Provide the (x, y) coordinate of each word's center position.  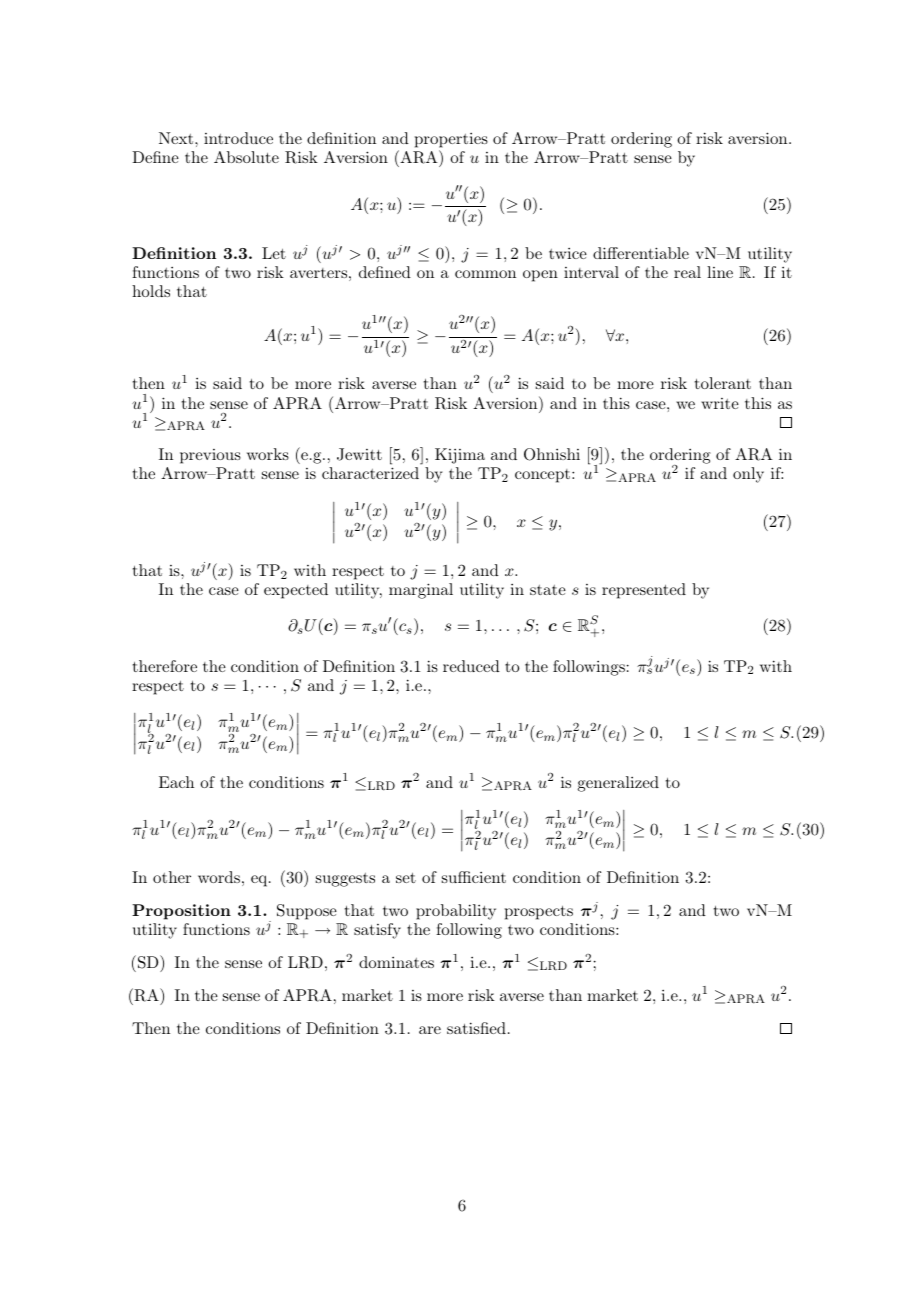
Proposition (181, 912)
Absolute (246, 157)
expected (296, 591)
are (430, 1030)
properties (451, 140)
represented (644, 591)
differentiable (641, 253)
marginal (421, 591)
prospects (539, 913)
